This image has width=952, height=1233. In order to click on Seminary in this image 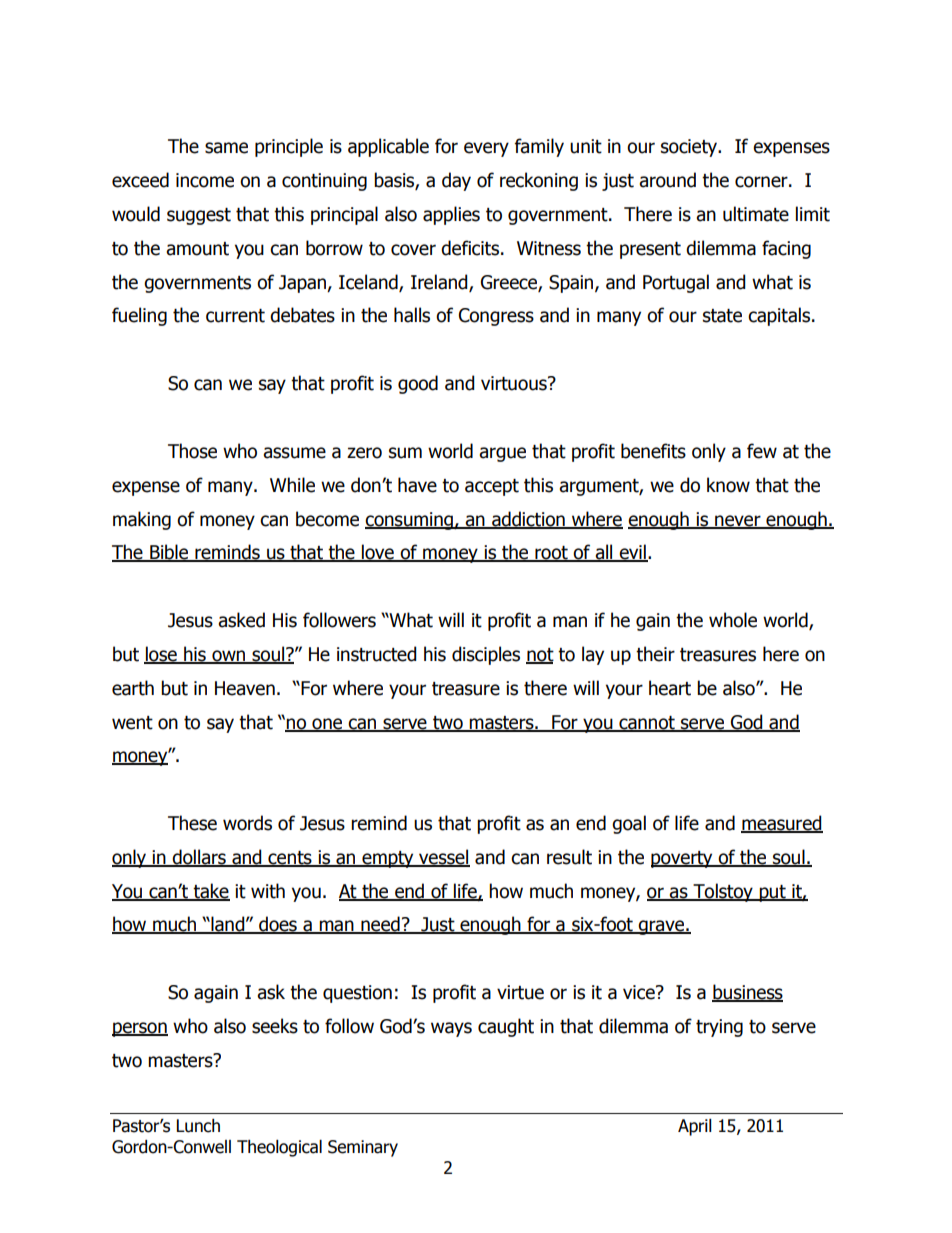, I will do `click(363, 1148)`.
